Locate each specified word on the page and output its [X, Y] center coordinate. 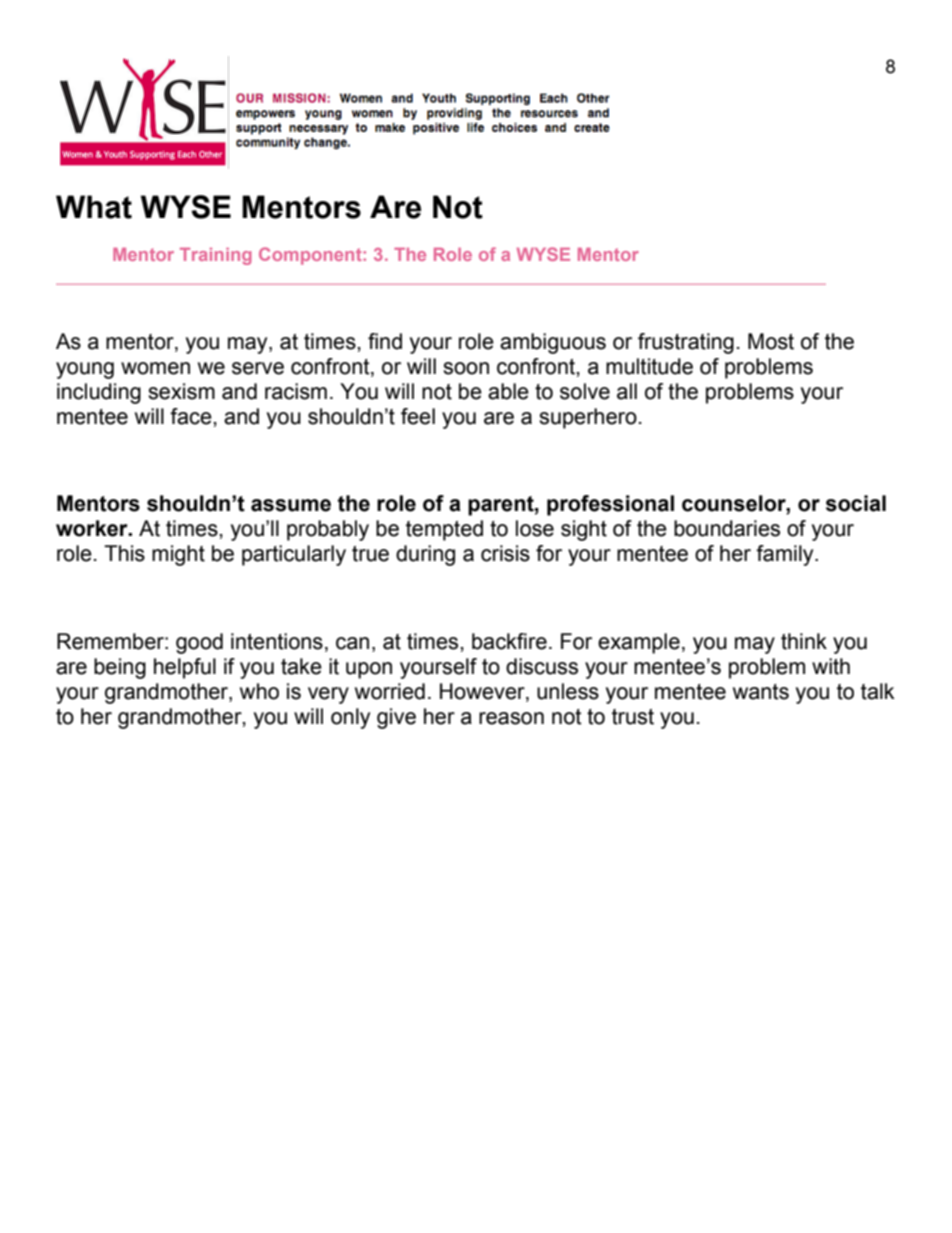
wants [761, 692]
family [786, 555]
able [508, 391]
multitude [649, 366]
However [483, 692]
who [259, 691]
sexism [181, 391]
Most [771, 341]
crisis [505, 553]
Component [311, 256]
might [178, 555]
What [94, 207]
